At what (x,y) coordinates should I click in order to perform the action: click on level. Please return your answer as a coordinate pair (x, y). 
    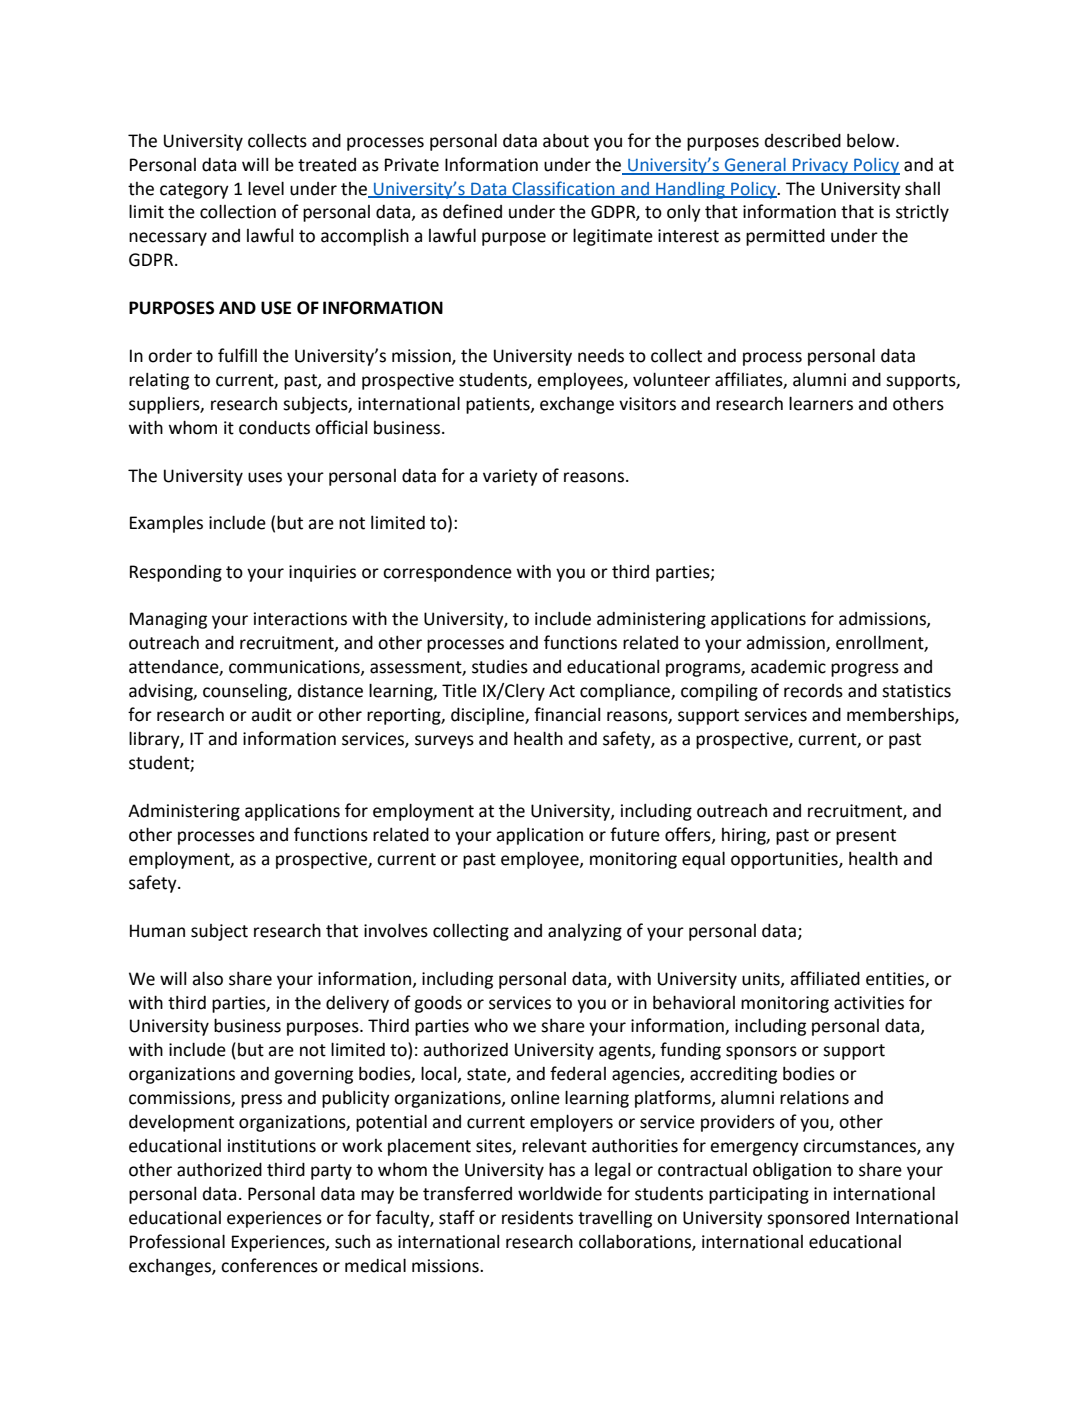
    Looking at the image, I should click on (266, 188).
